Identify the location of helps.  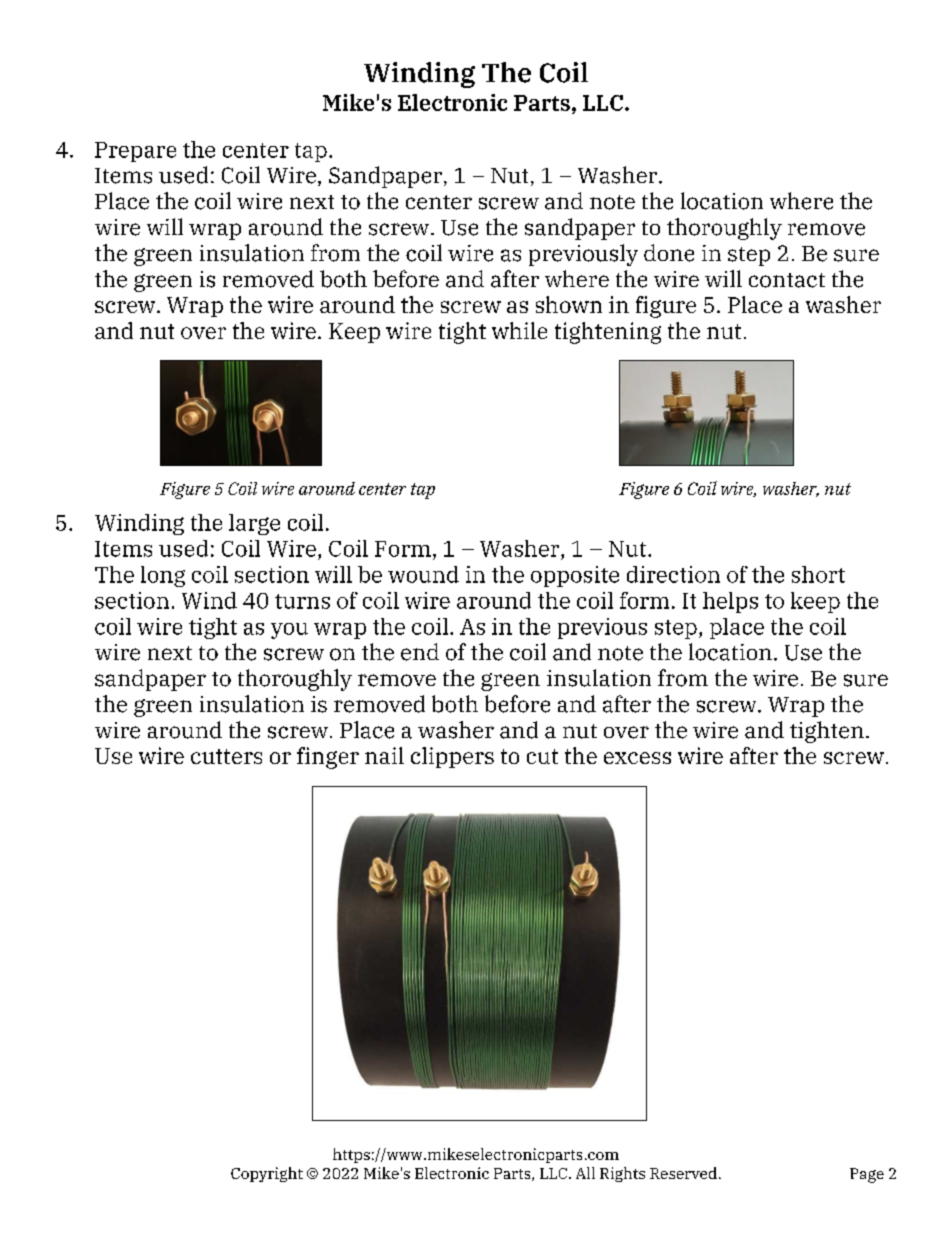
(730, 602).
